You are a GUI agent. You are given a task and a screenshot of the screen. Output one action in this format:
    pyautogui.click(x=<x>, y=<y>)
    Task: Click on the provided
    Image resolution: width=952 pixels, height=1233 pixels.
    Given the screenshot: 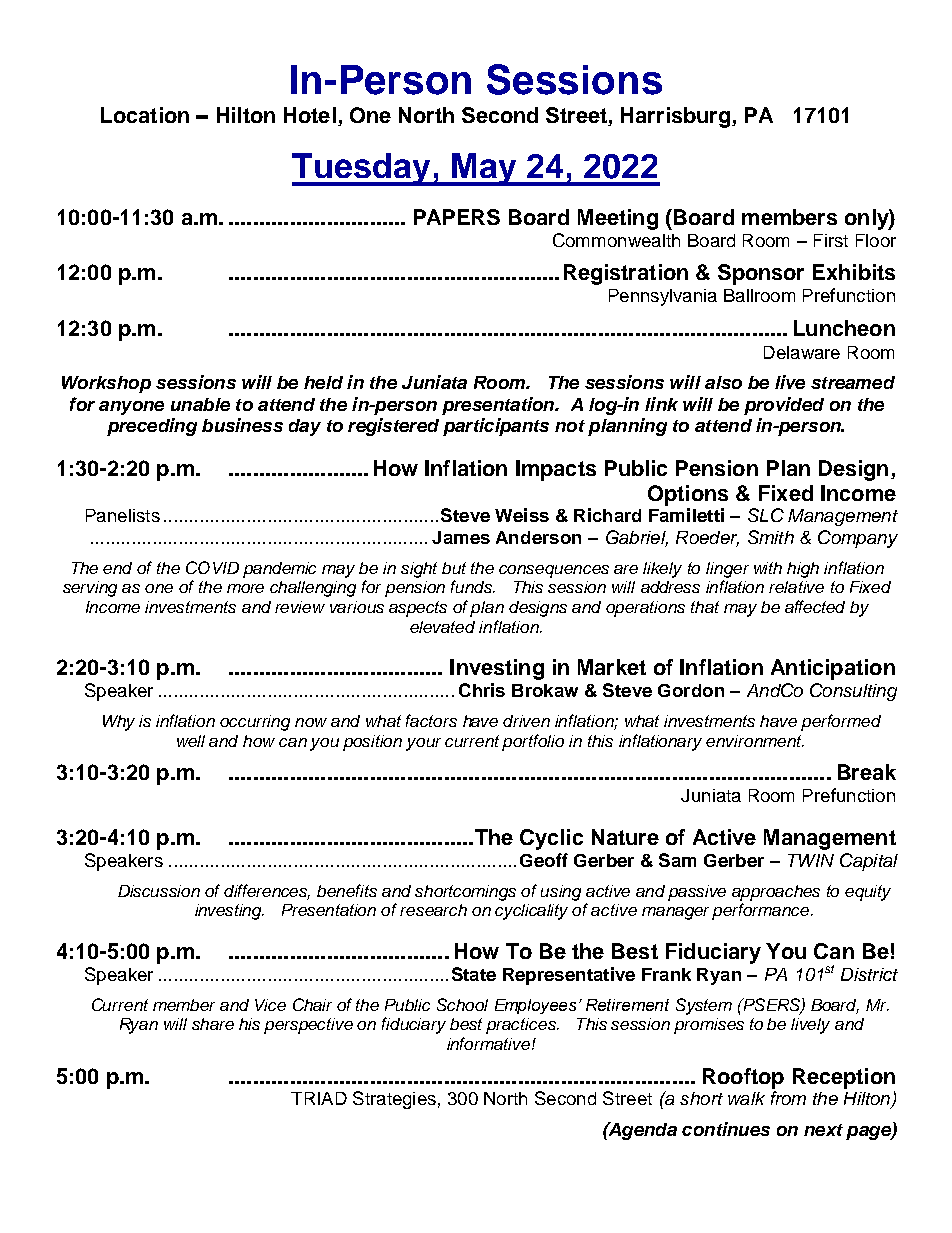 What is the action you would take?
    pyautogui.click(x=784, y=406)
